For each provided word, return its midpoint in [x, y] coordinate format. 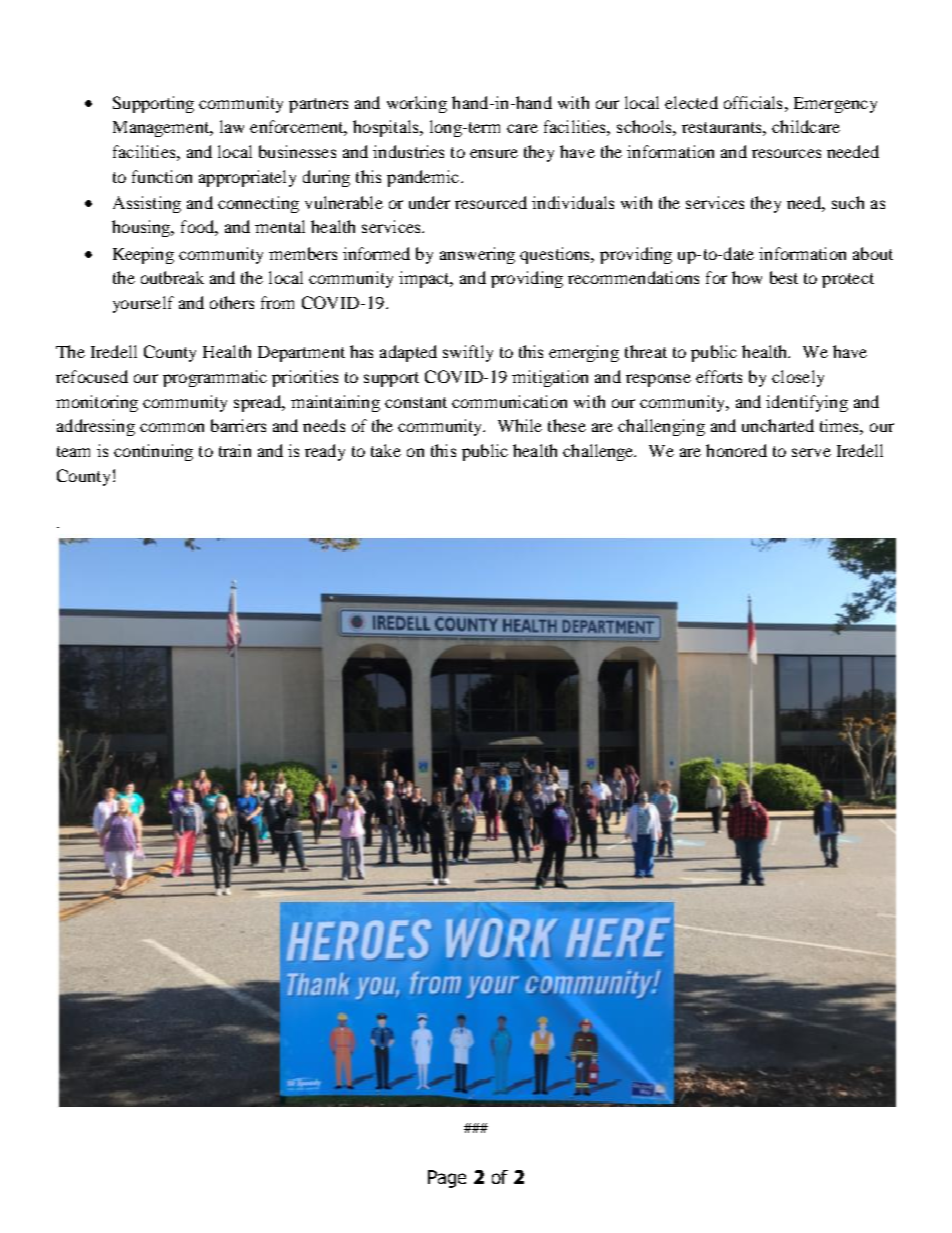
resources [786, 153]
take [386, 450]
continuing [153, 452]
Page [447, 1179]
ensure [494, 153]
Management [162, 129]
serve [811, 452]
